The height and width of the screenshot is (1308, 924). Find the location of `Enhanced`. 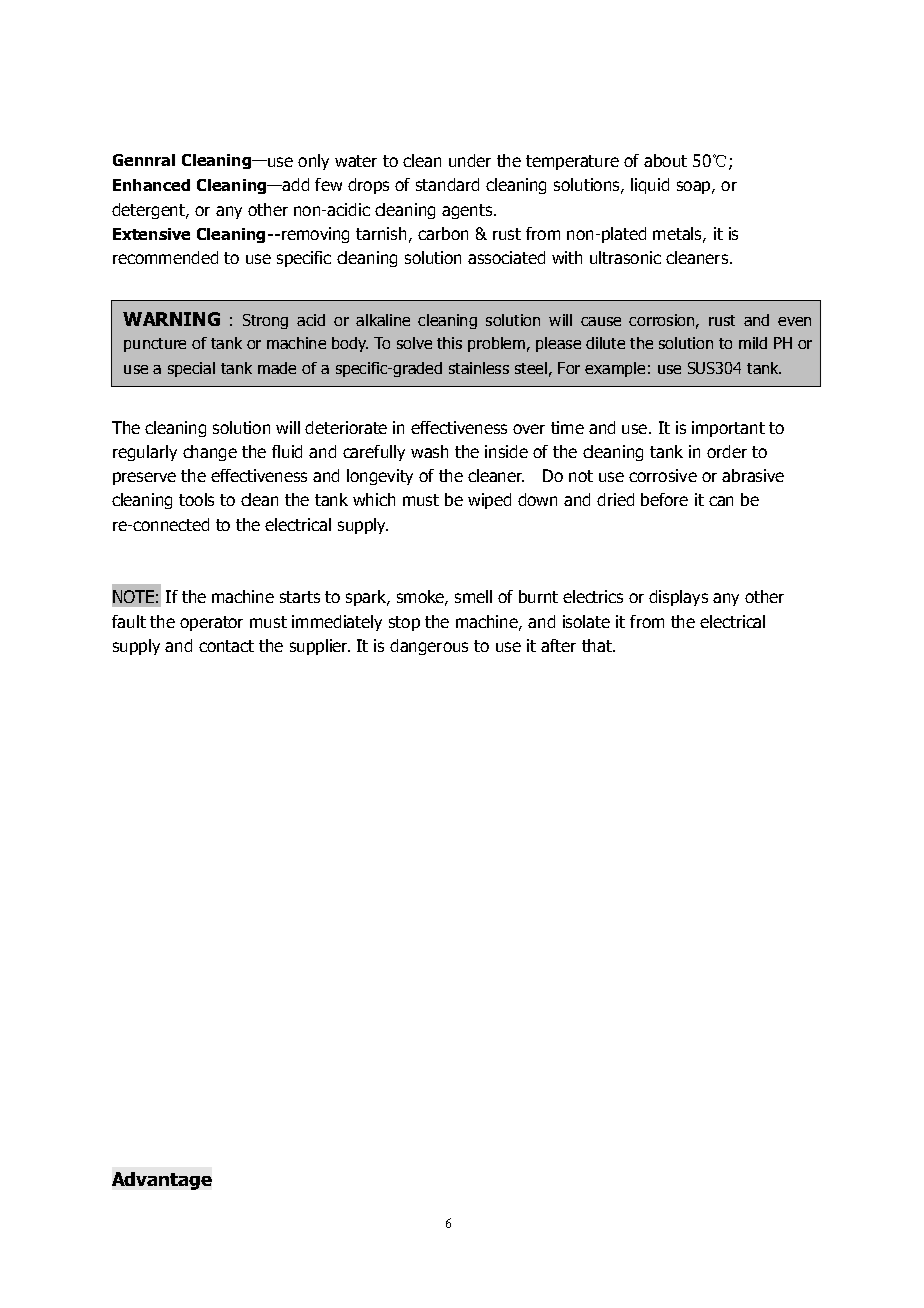

Enhanced is located at coordinates (151, 185).
